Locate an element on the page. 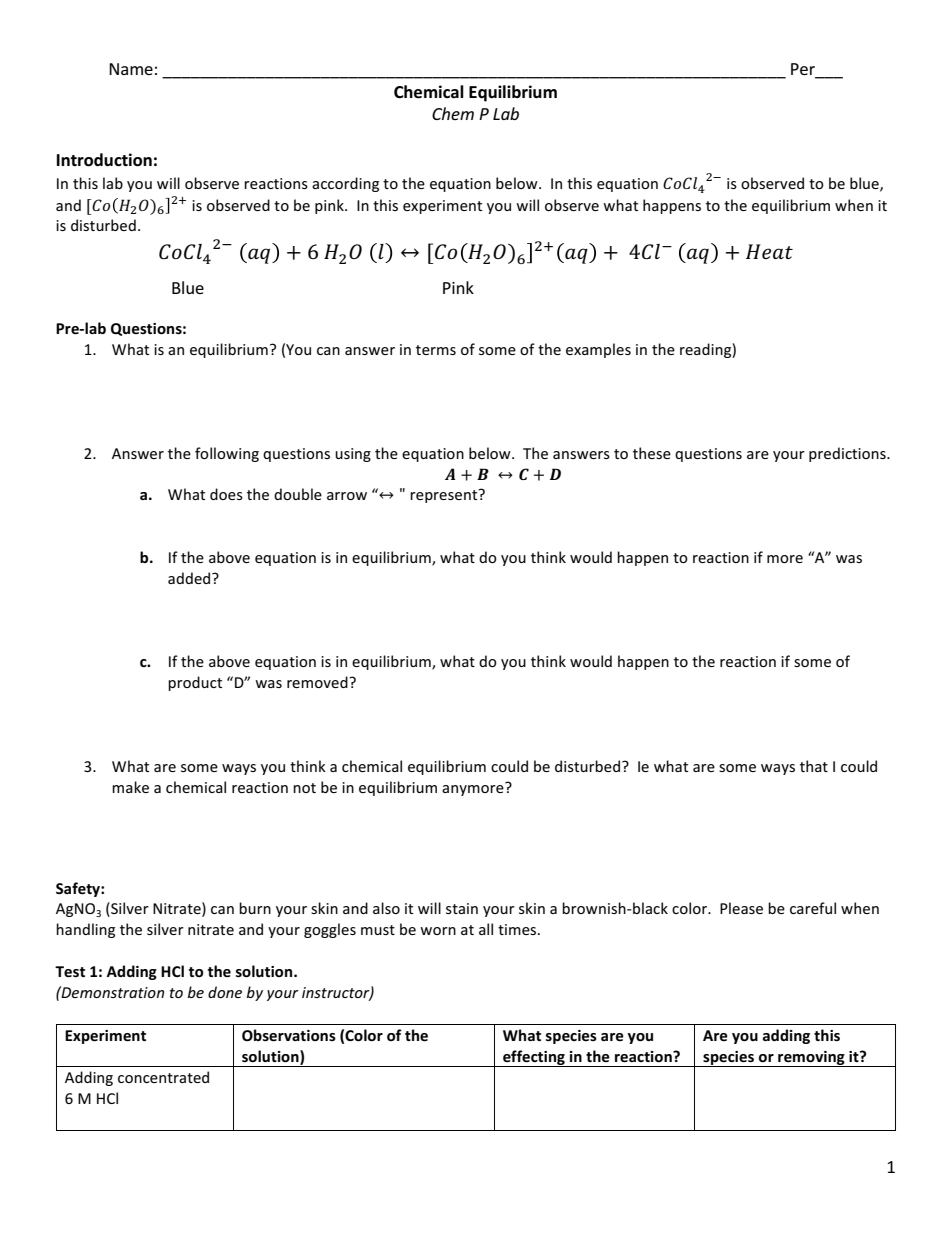 The width and height of the image is (952, 1233). make is located at coordinates (130, 787).
